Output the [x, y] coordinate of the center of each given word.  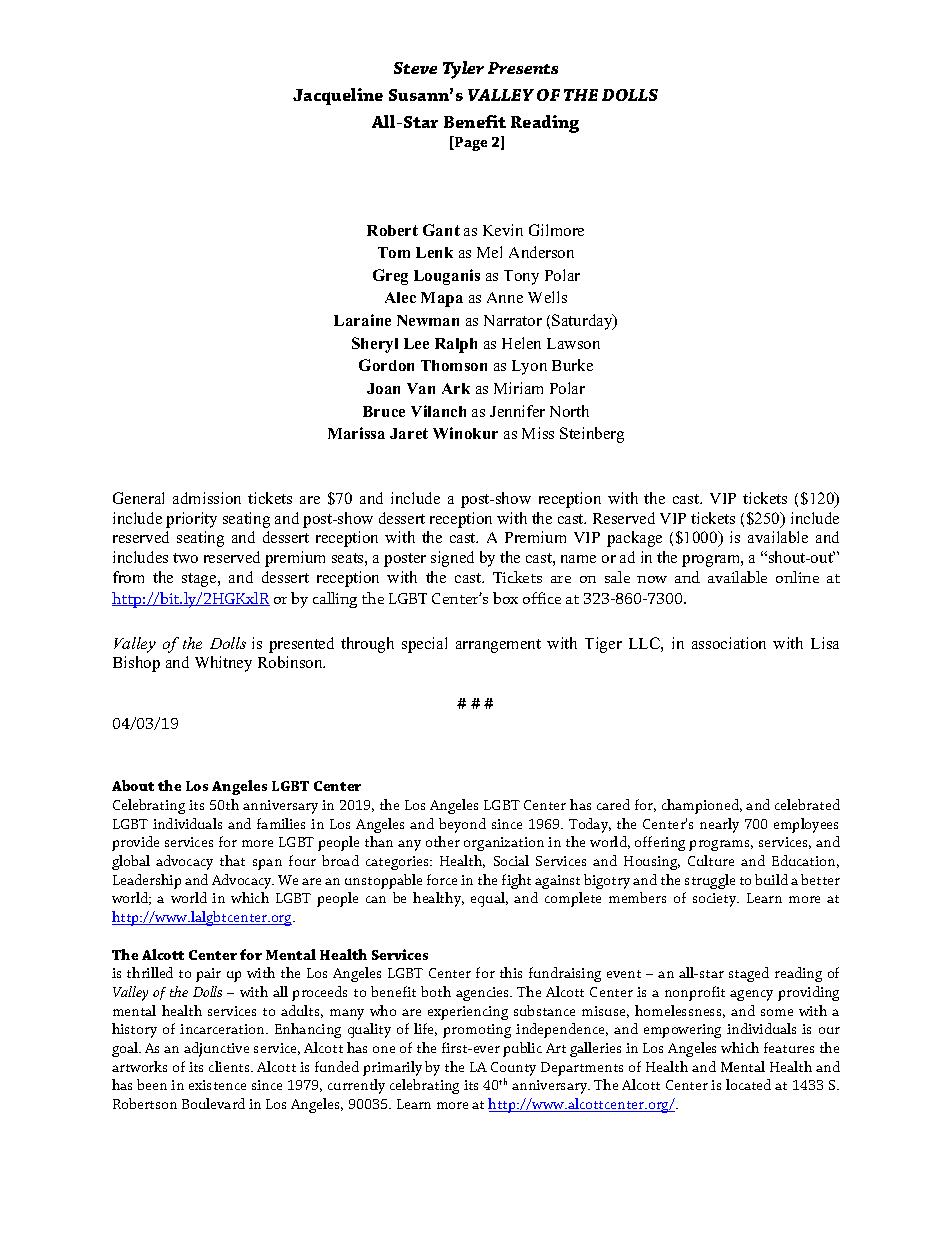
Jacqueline [338, 96]
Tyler [463, 70]
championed [702, 806]
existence [217, 1085]
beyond [462, 825]
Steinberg [592, 435]
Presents [523, 68]
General [138, 498]
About [133, 785]
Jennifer [517, 411]
